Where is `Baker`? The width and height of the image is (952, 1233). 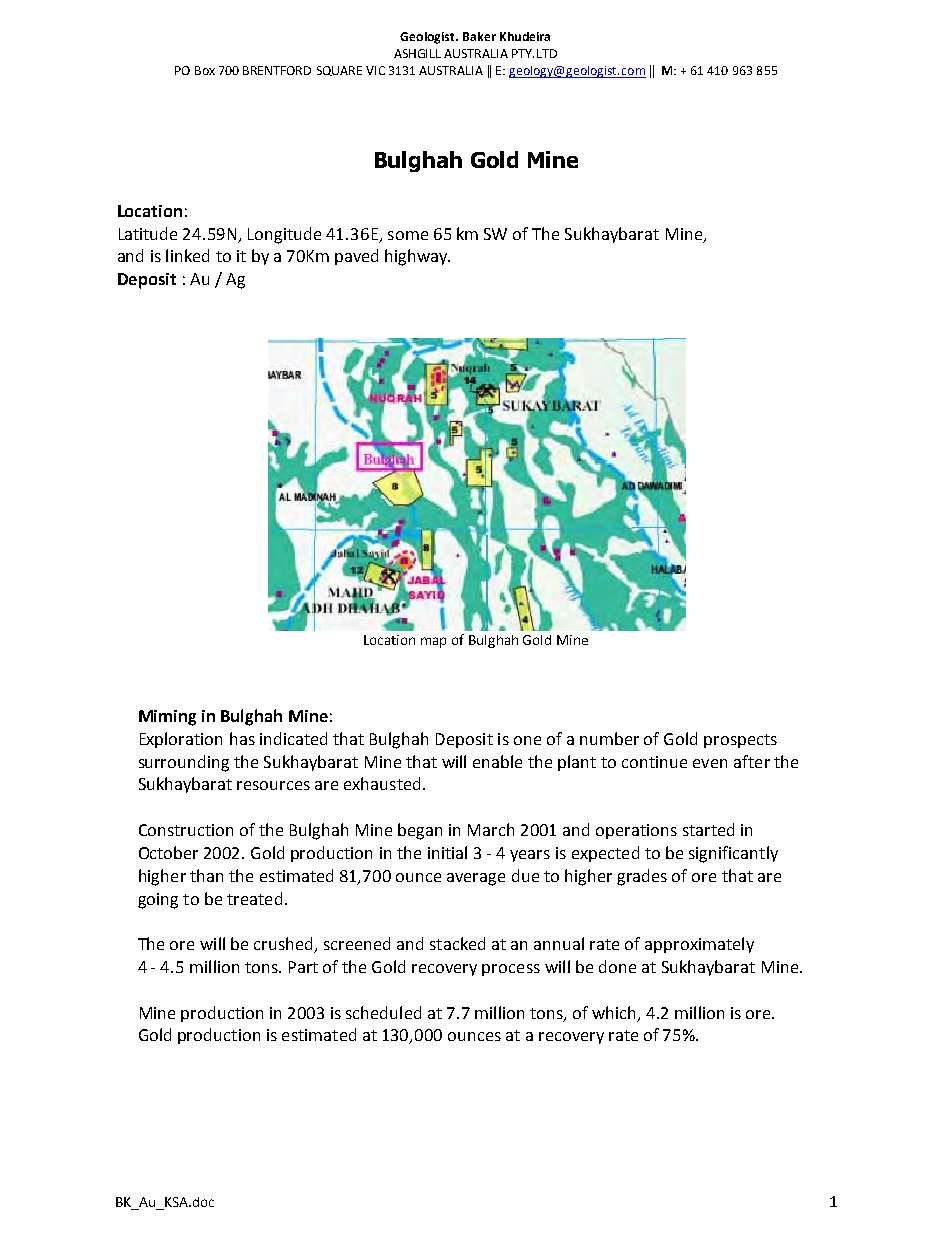
Baker is located at coordinates (479, 36).
